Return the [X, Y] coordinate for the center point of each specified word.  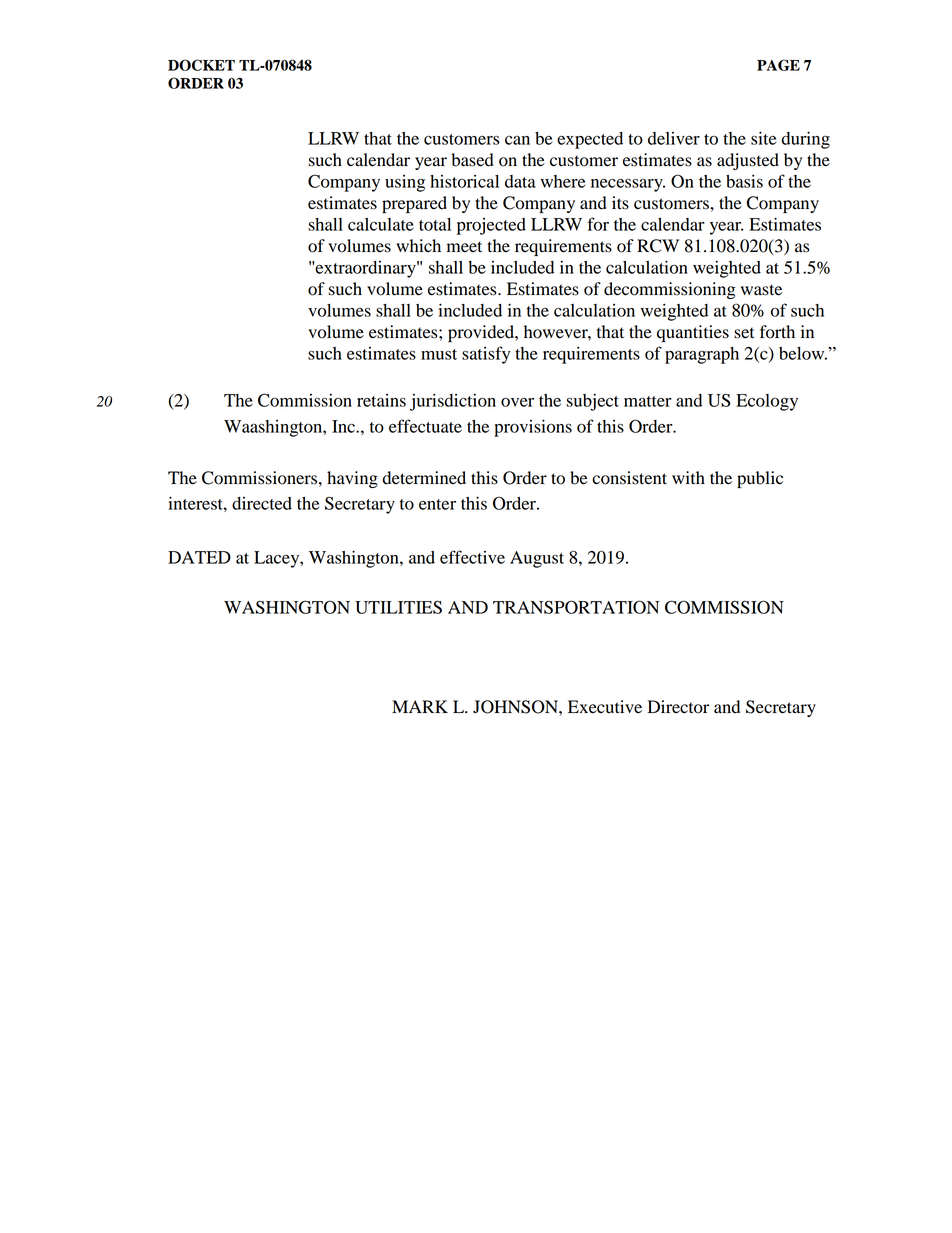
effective [472, 557]
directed [262, 503]
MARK [420, 706]
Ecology [767, 402]
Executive [605, 707]
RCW [658, 246]
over [517, 402]
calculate [381, 224]
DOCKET [201, 65]
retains [381, 400]
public [760, 479]
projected [491, 226]
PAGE [778, 65]
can [517, 140]
